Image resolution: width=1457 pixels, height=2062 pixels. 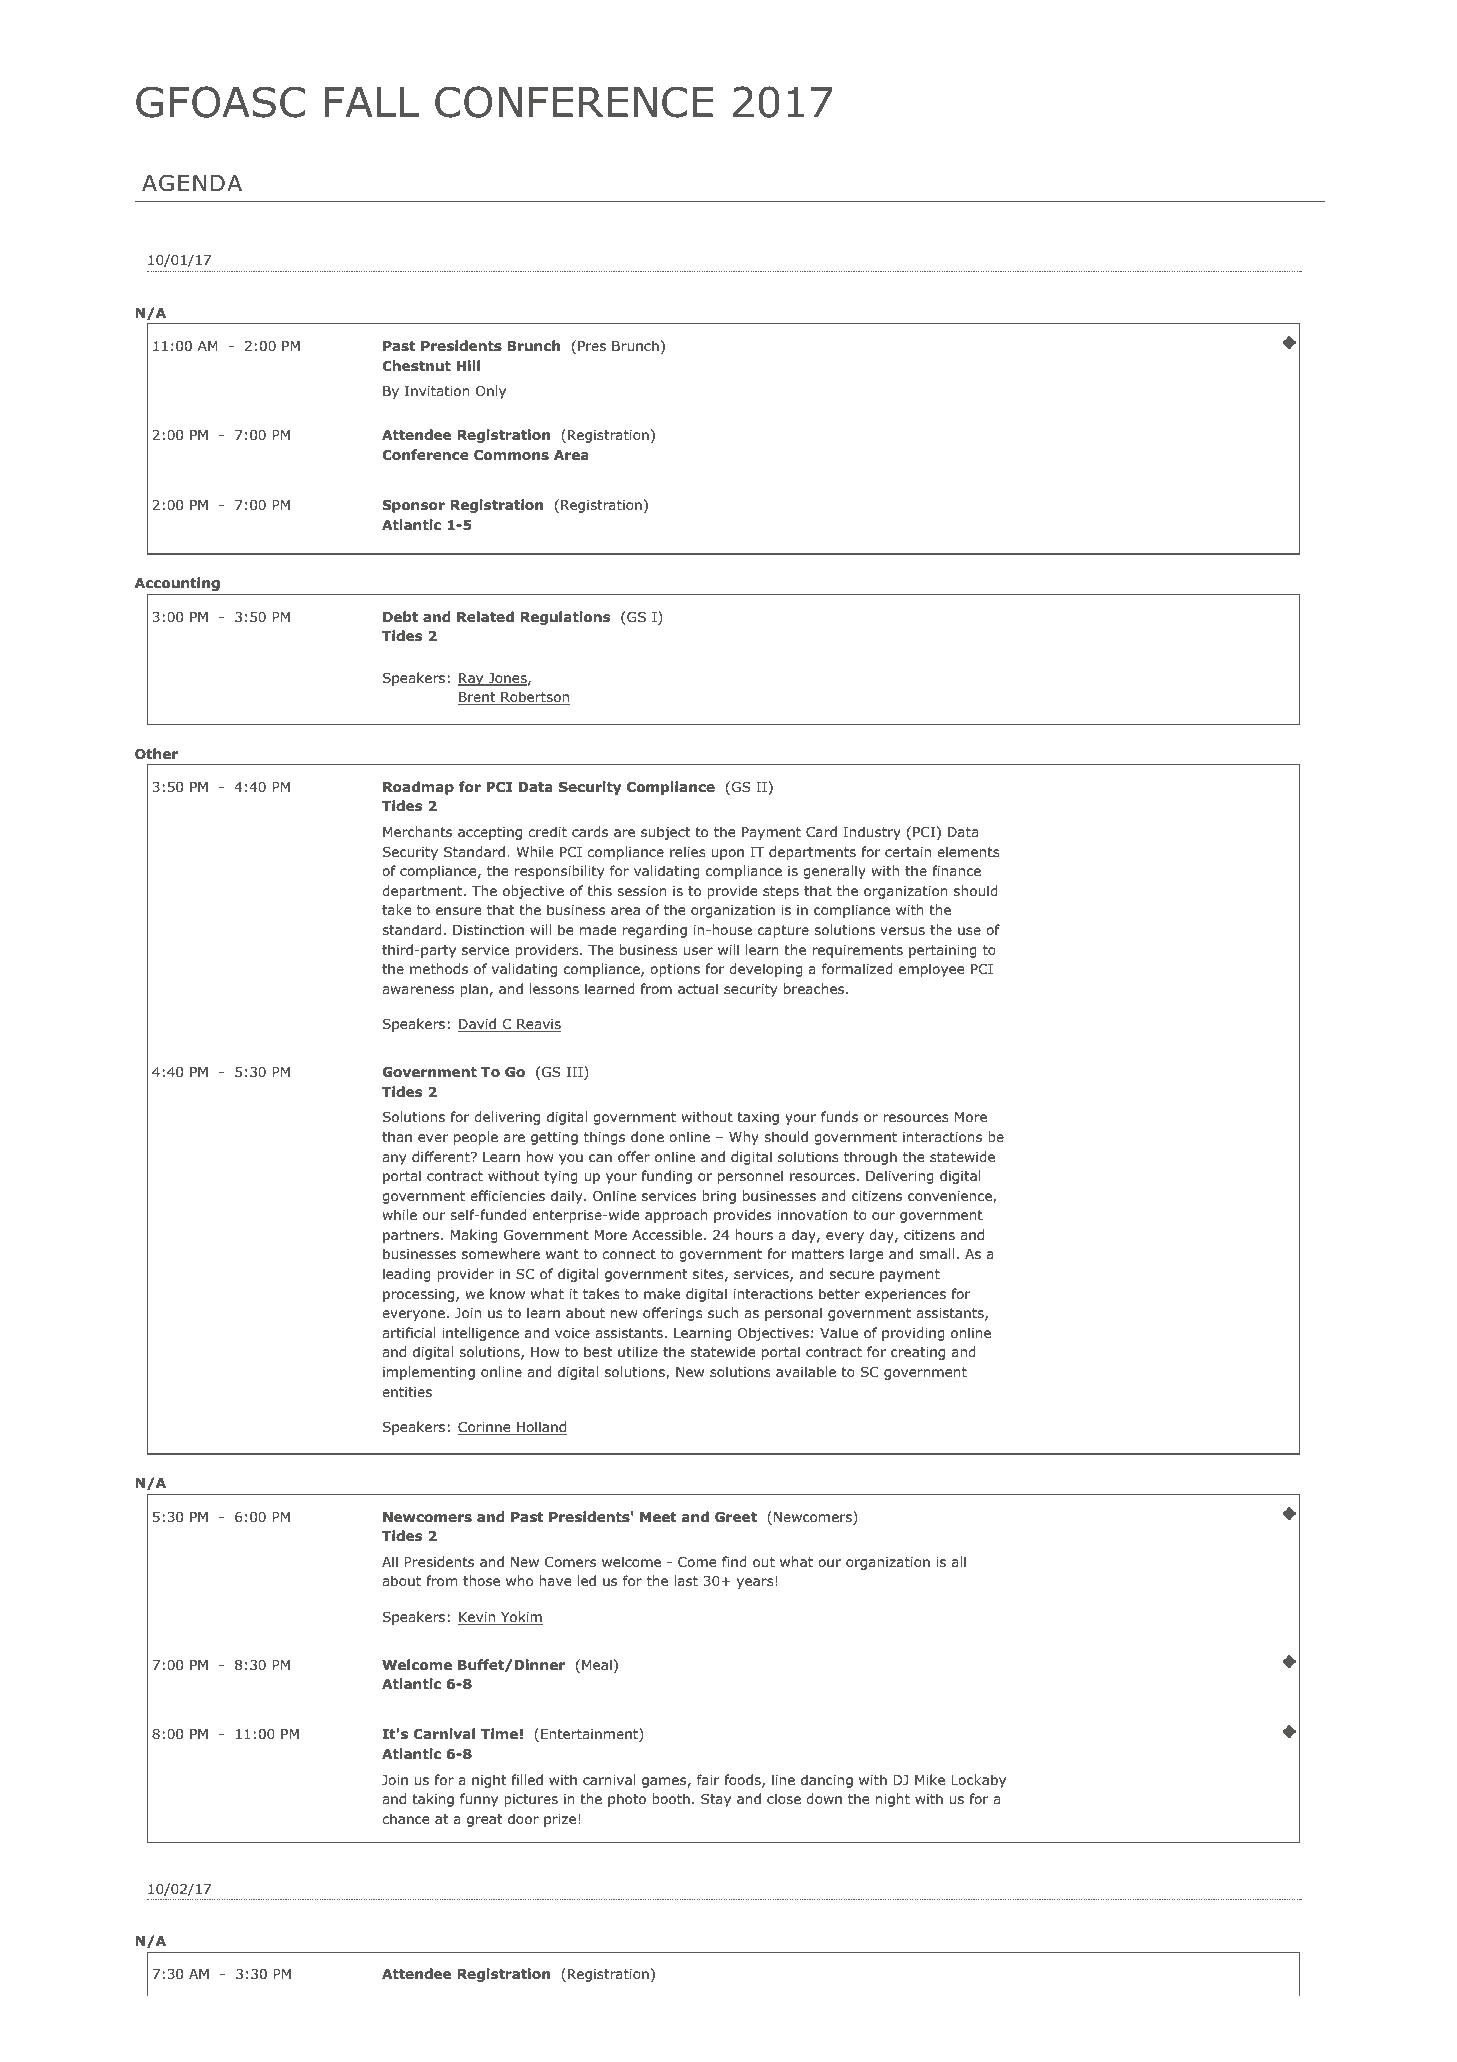 What do you see at coordinates (372, 102) in the document?
I see `FALL` at bounding box center [372, 102].
